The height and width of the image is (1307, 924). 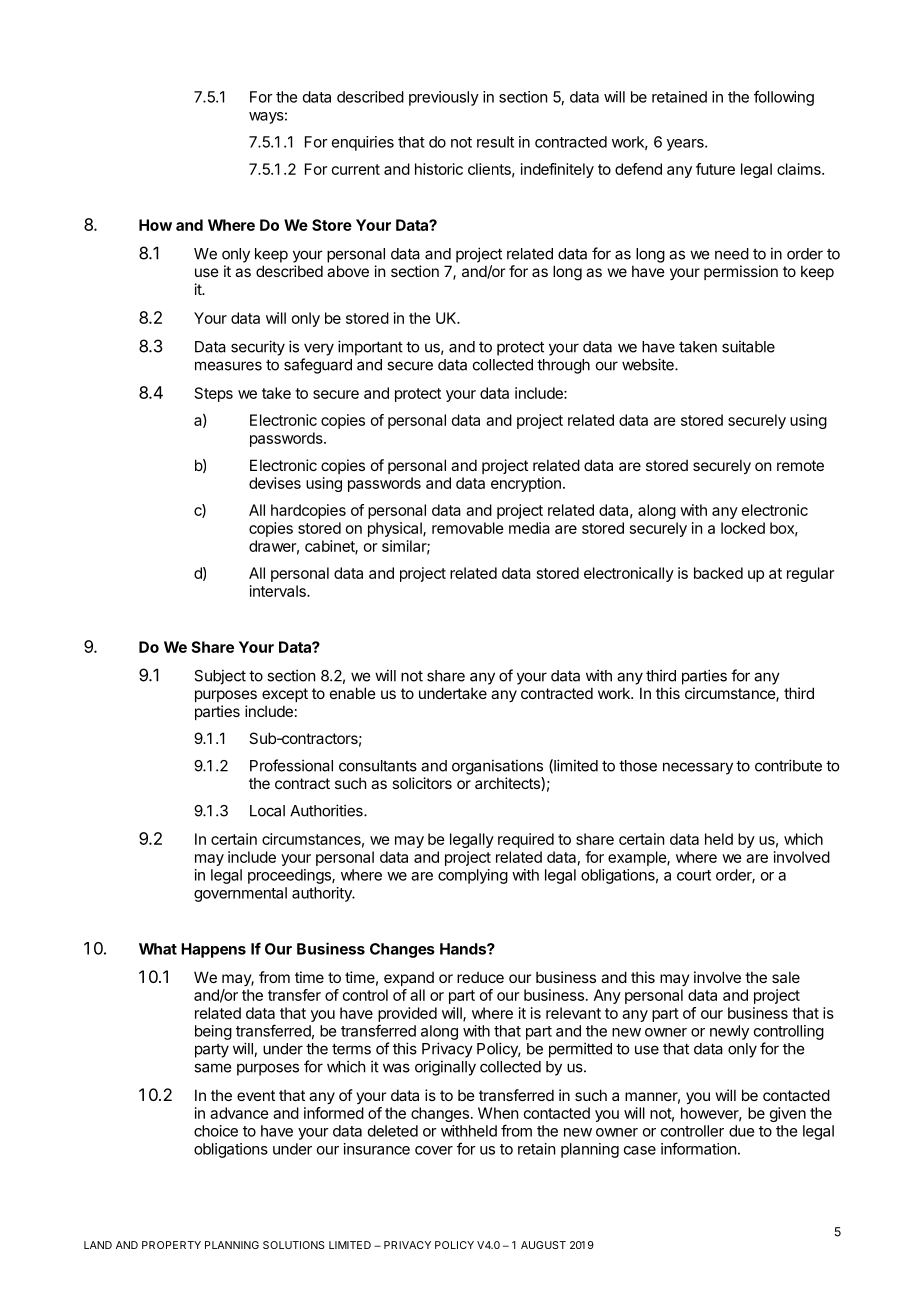 What do you see at coordinates (495, 142) in the image?
I see `result` at bounding box center [495, 142].
